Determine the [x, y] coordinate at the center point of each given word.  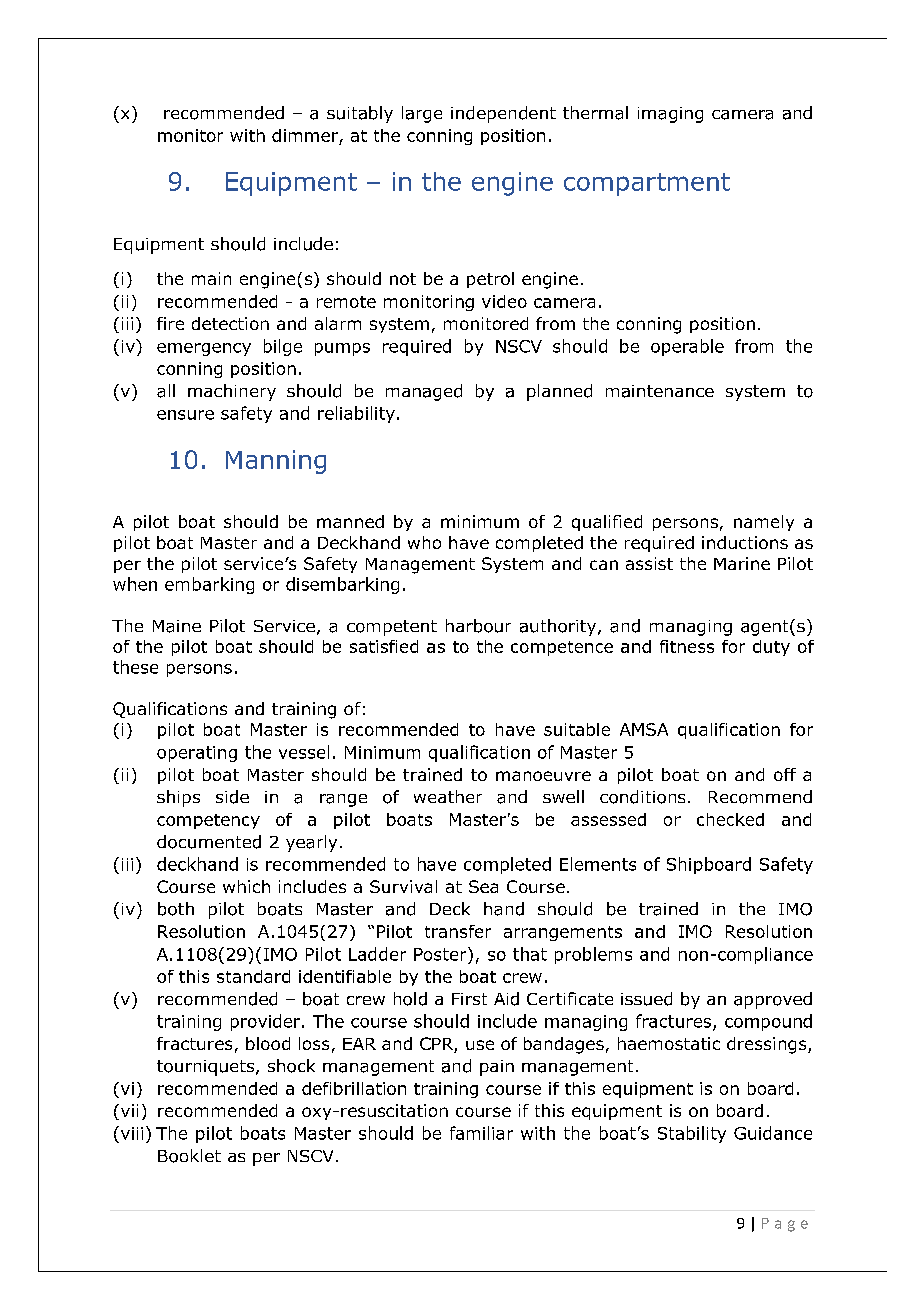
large [422, 114]
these [135, 667]
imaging [670, 115]
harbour [478, 626]
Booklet [189, 1156]
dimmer [305, 135]
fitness [687, 646]
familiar [481, 1133]
